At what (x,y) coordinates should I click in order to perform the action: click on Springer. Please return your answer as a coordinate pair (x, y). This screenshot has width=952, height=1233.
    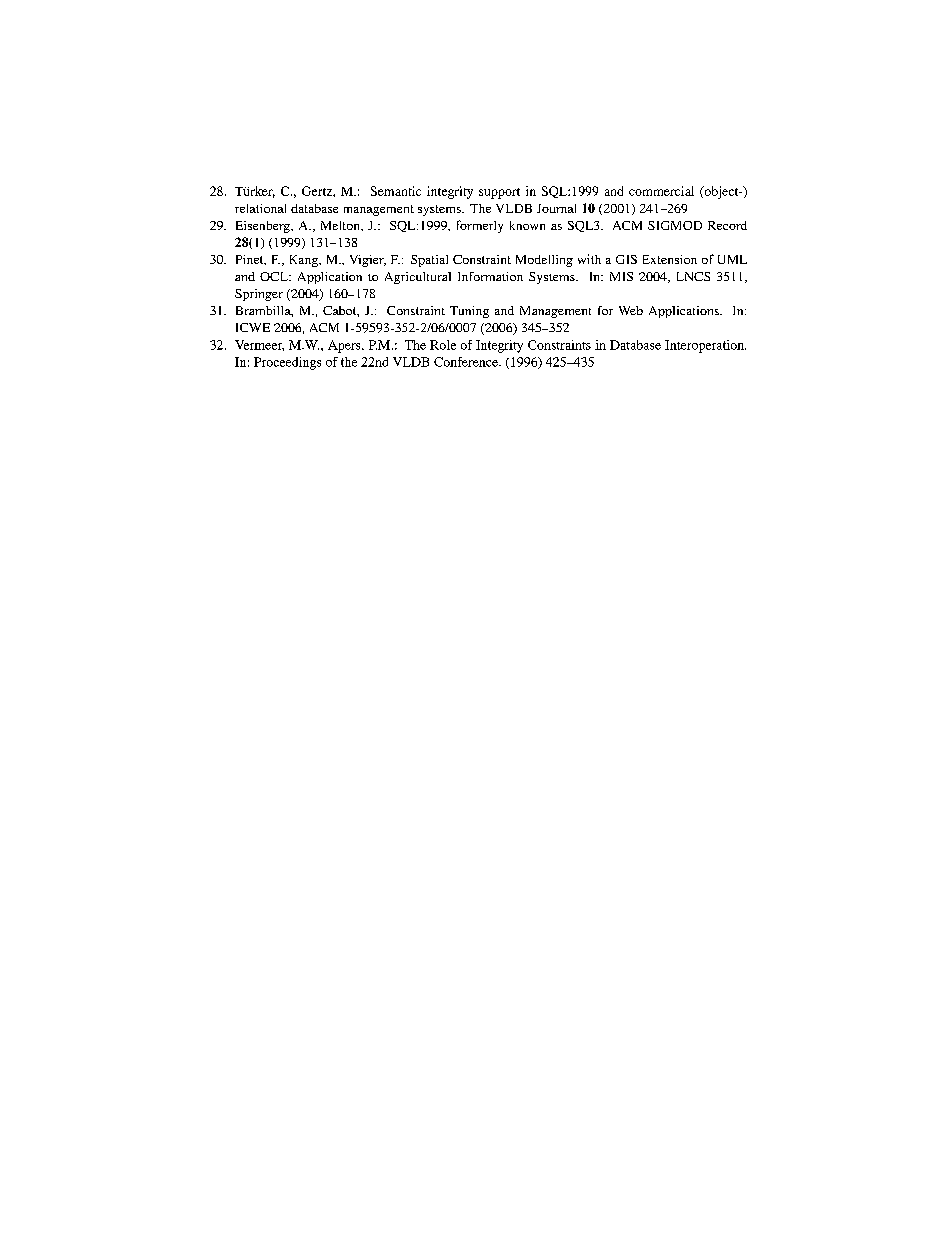
    Looking at the image, I should click on (259, 295).
